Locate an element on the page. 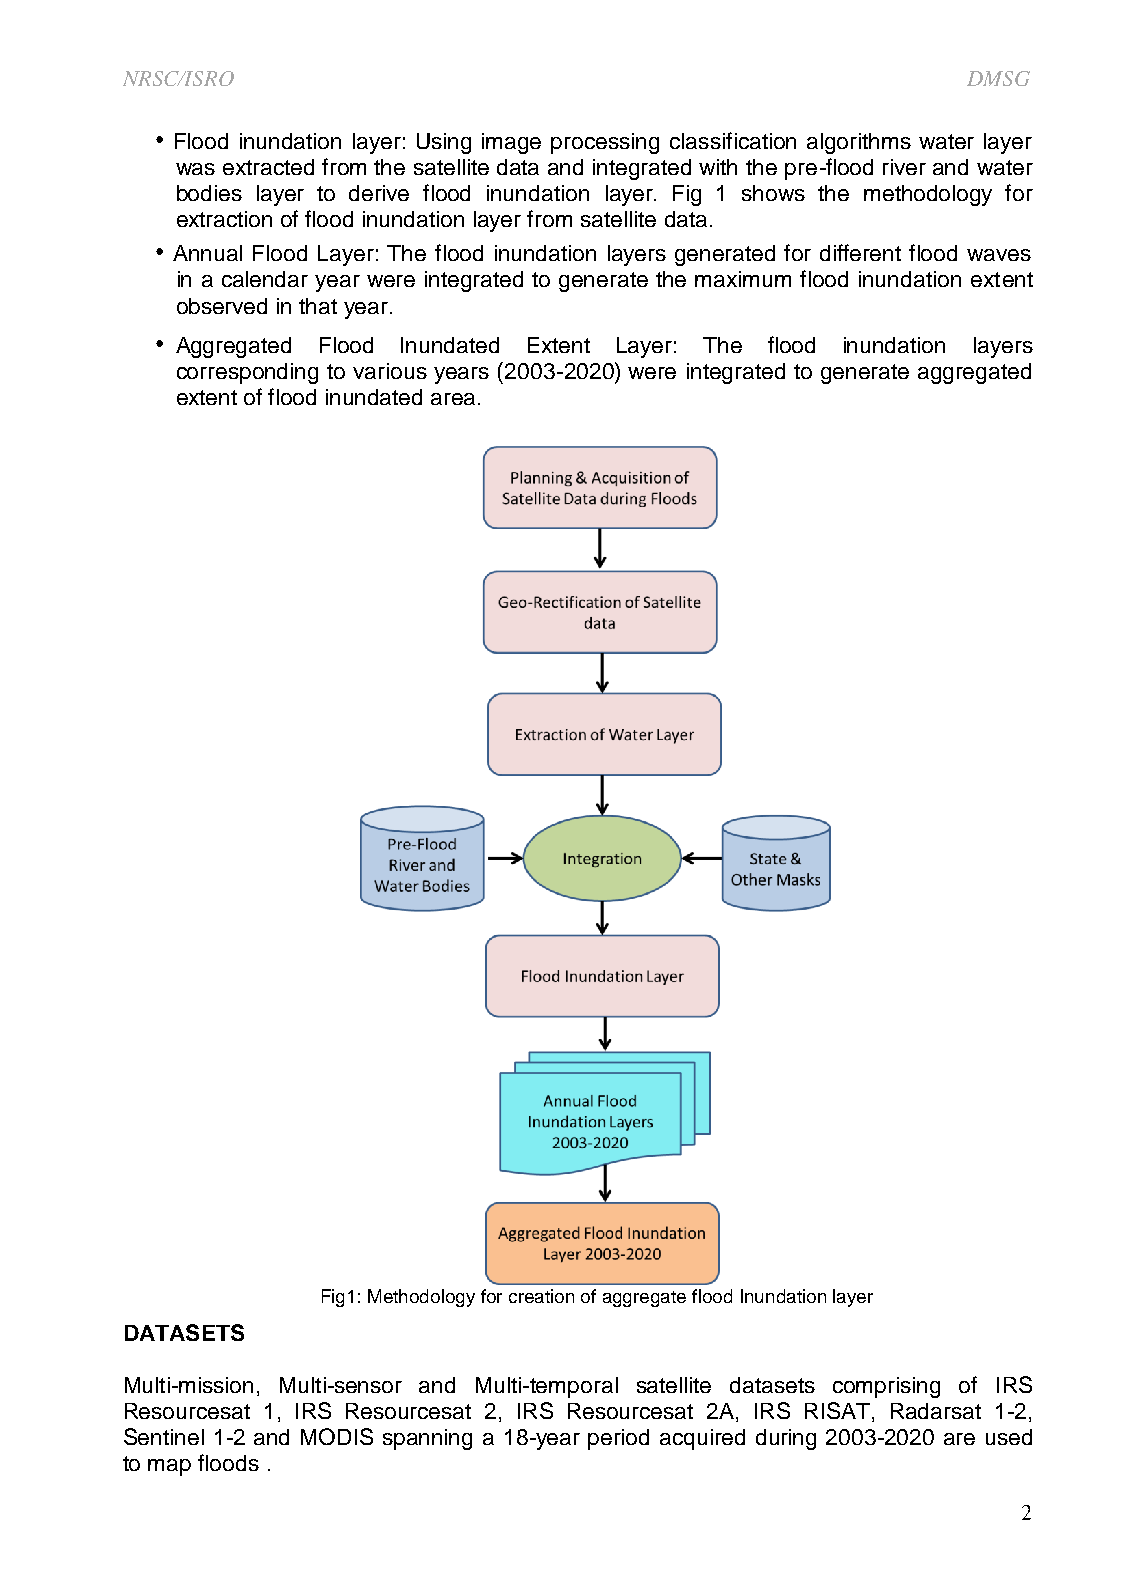 The width and height of the document is (1127, 1594). Sentinel is located at coordinates (164, 1436).
